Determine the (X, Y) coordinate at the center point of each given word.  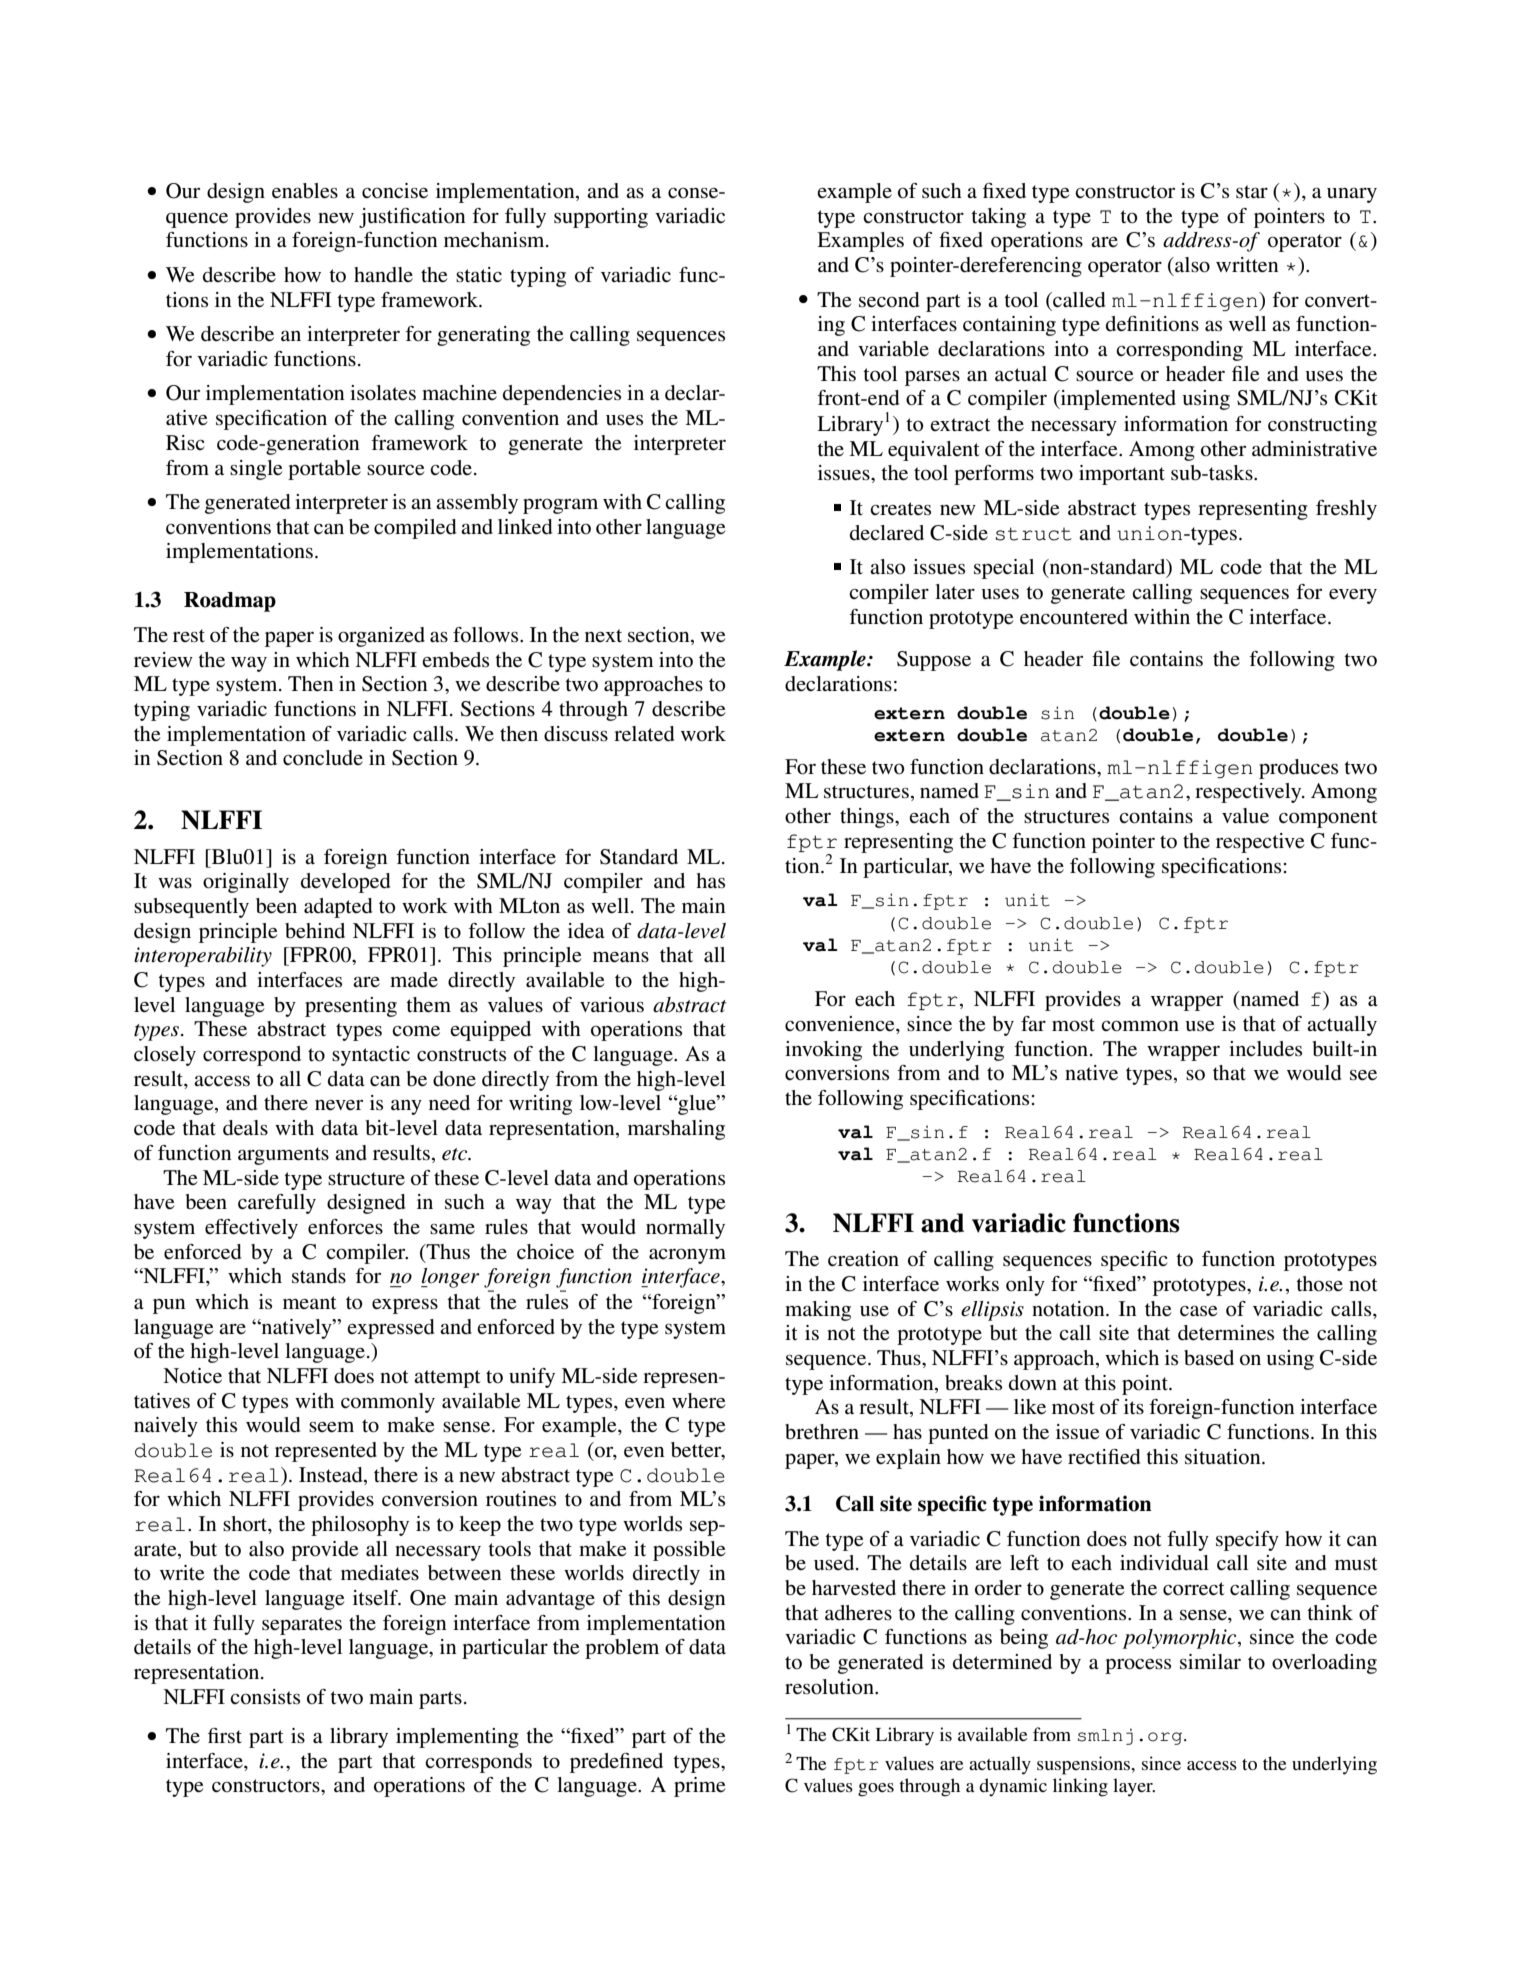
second (889, 300)
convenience (841, 1024)
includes (1265, 1049)
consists (265, 1697)
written (1247, 265)
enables (305, 191)
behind (315, 931)
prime (699, 1787)
